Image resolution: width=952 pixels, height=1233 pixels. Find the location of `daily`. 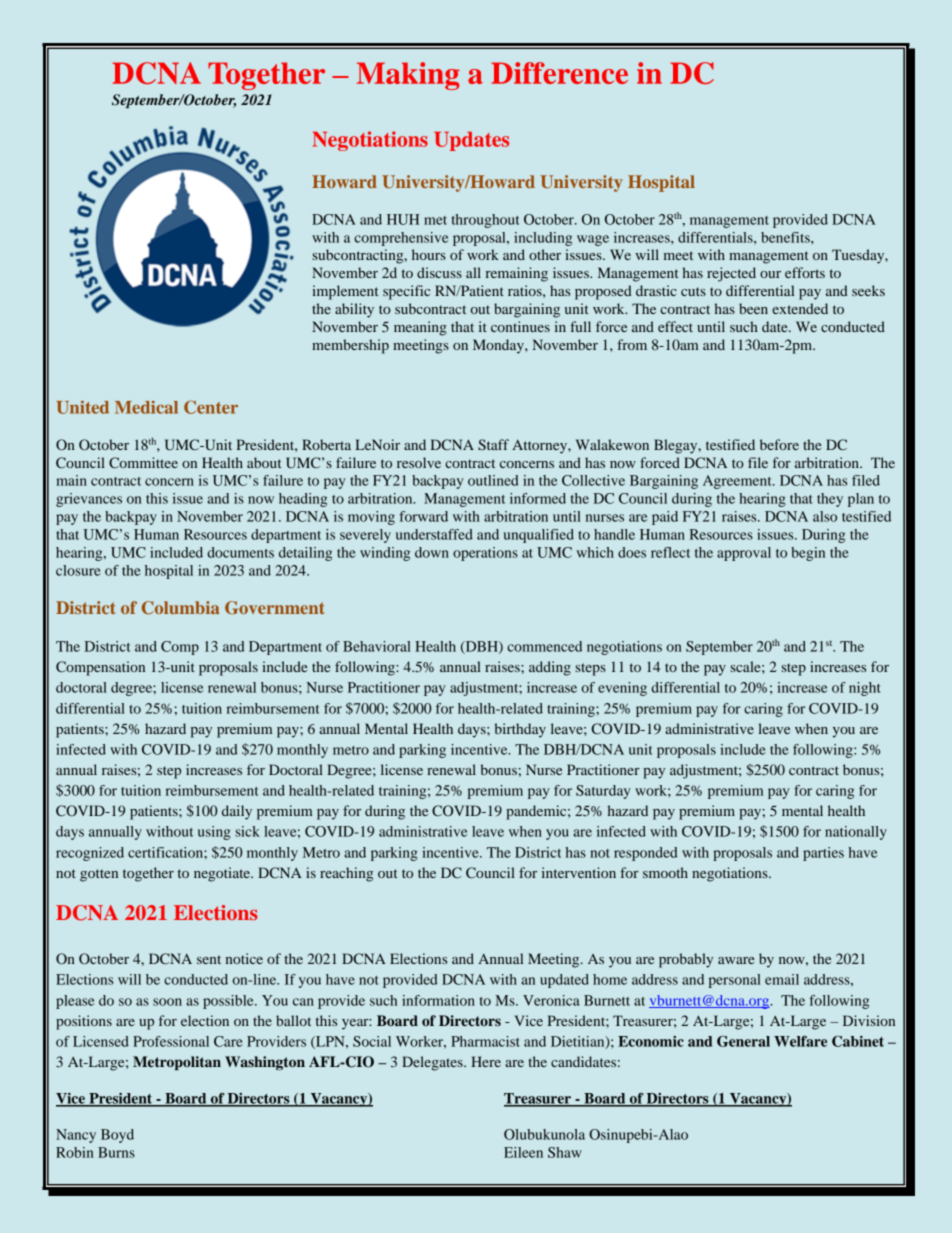

daily is located at coordinates (237, 812).
